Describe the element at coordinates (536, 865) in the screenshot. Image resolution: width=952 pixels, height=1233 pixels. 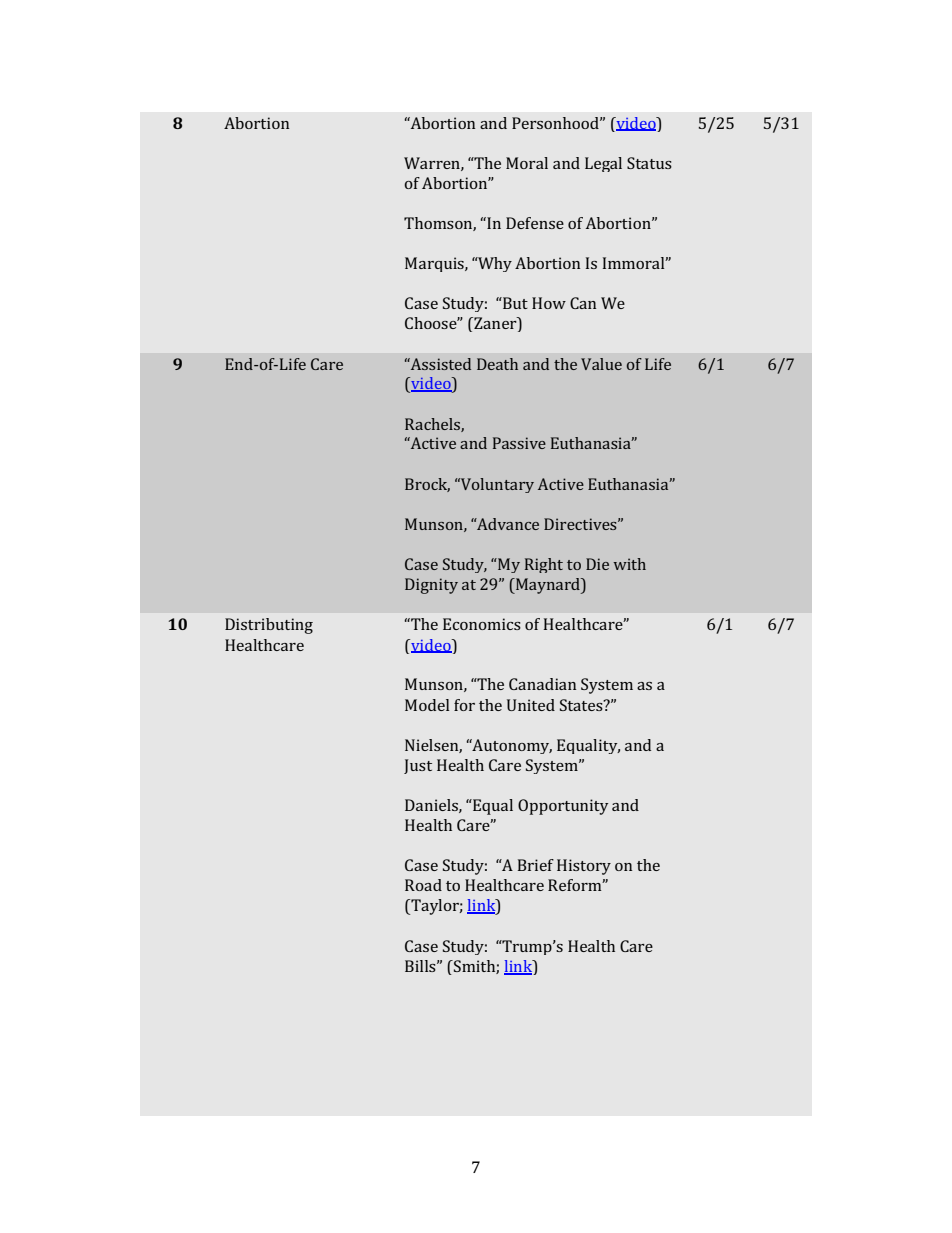
I see `Brief` at that location.
